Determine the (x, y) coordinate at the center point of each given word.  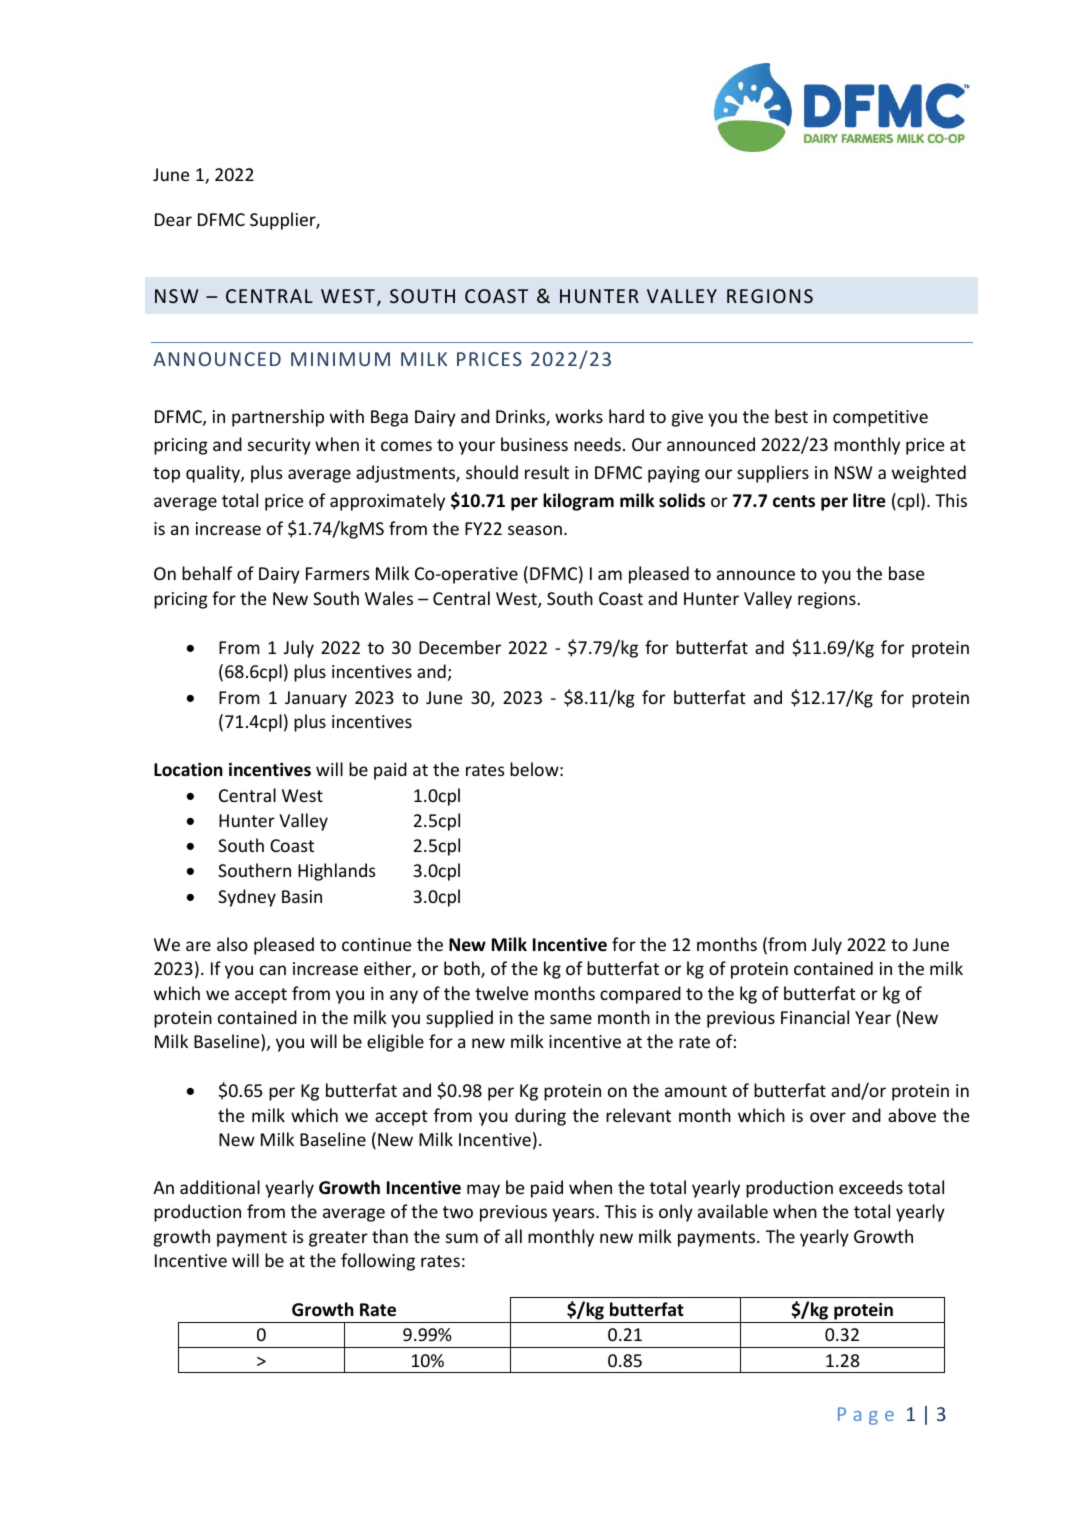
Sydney (247, 898)
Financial (815, 1017)
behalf (207, 573)
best (791, 416)
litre (869, 500)
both (463, 969)
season (535, 530)
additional (220, 1187)
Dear (173, 219)
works (579, 416)
